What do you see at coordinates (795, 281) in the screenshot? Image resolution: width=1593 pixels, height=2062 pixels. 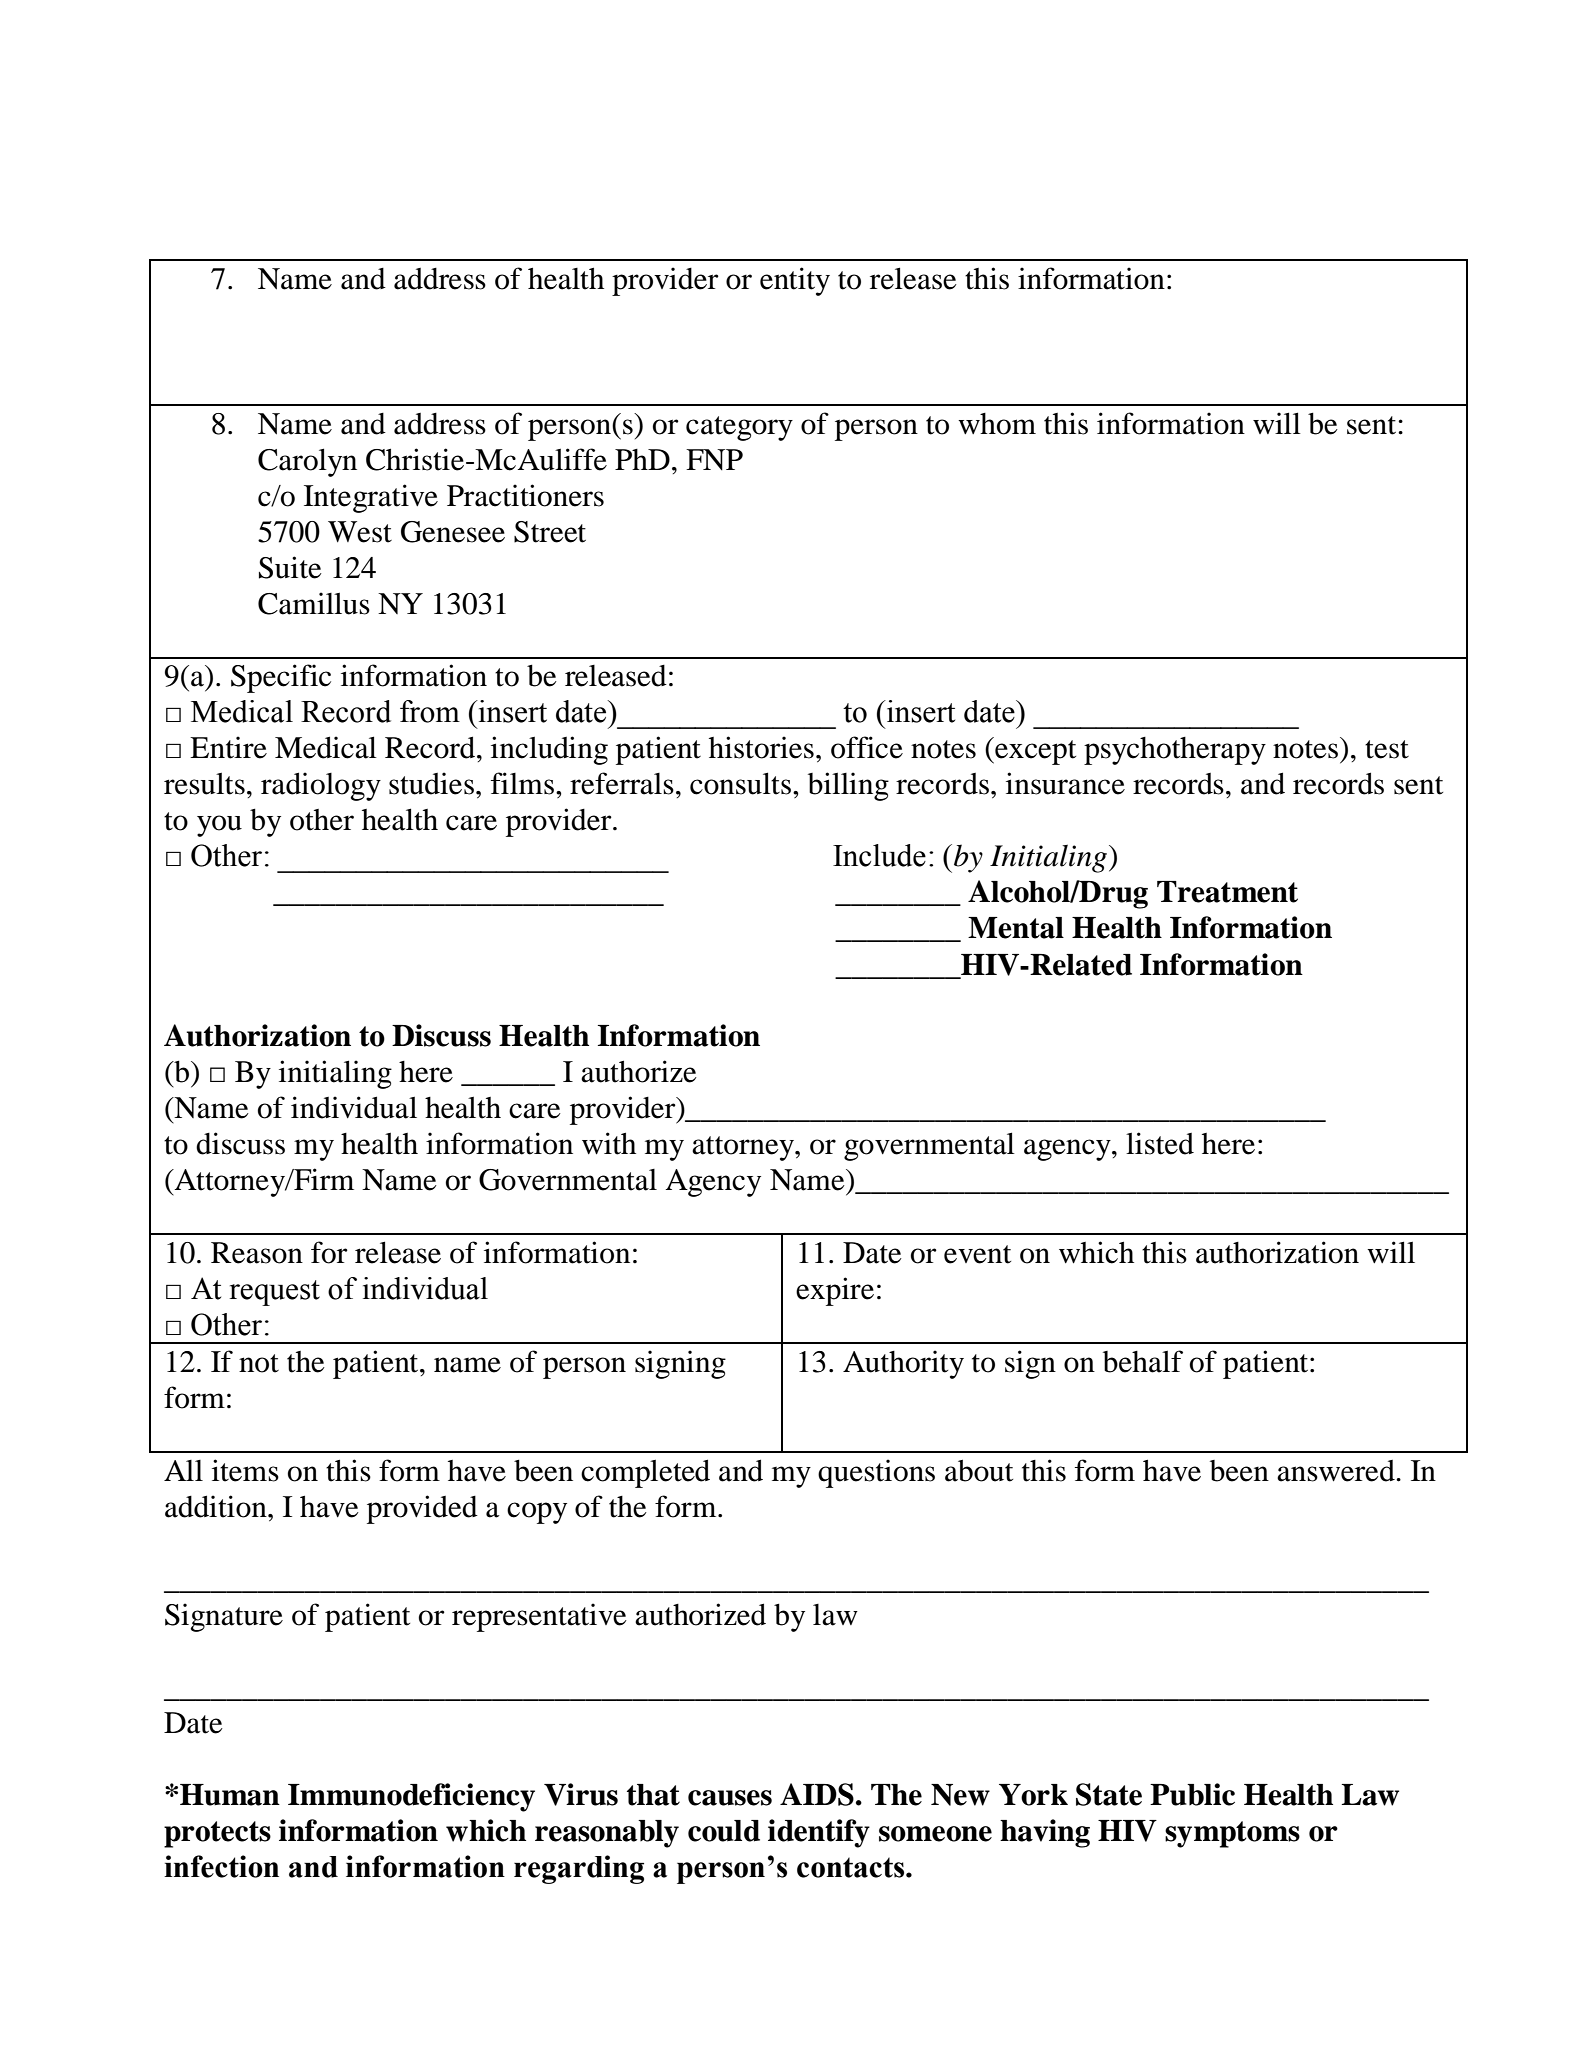 I see `entity` at bounding box center [795, 281].
